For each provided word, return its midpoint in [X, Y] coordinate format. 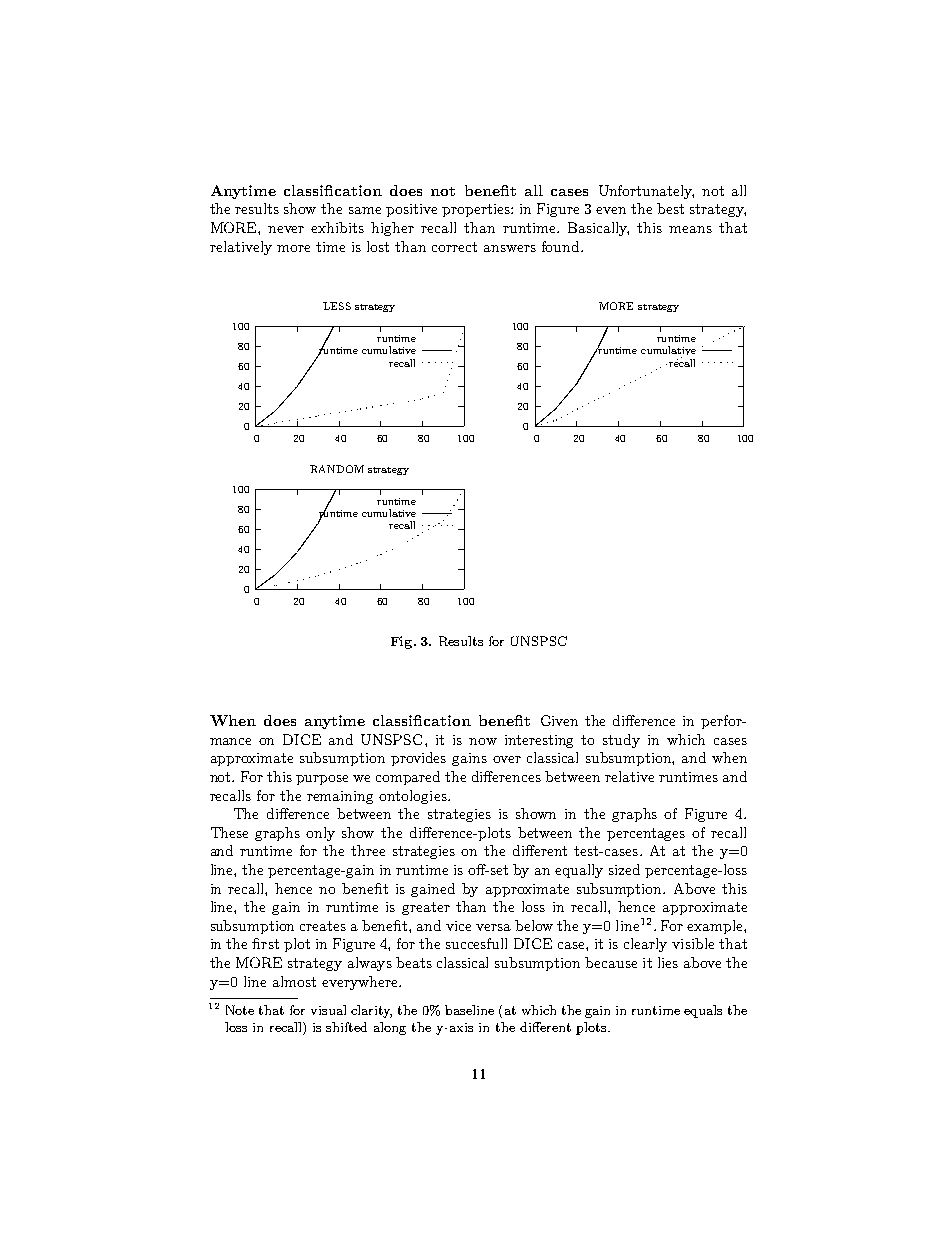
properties [477, 210]
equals [703, 1011]
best [670, 208]
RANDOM [337, 469]
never [286, 229]
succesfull [476, 943]
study [621, 741]
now [483, 741]
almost [294, 981]
